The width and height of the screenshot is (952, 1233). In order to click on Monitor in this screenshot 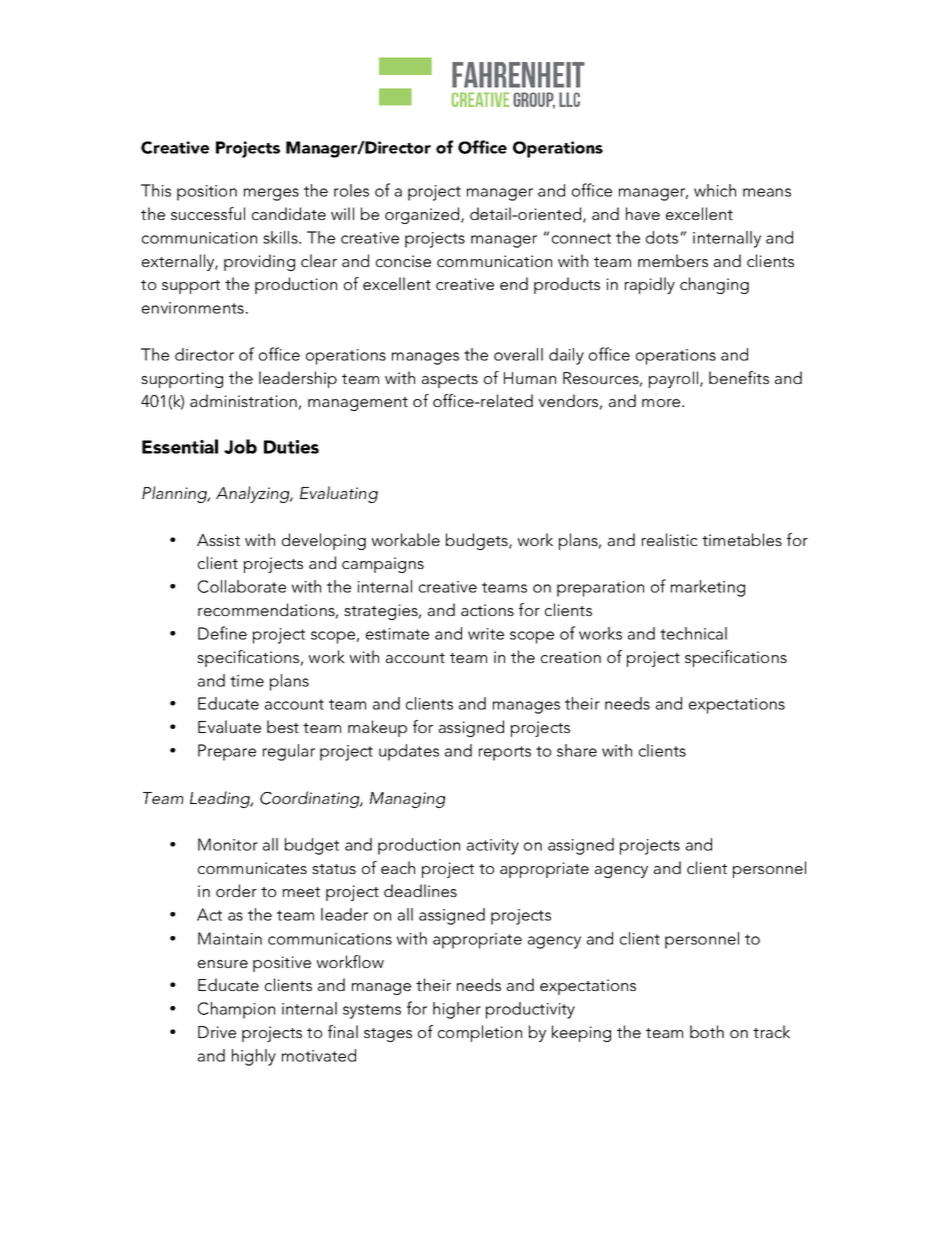, I will do `click(228, 844)`.
